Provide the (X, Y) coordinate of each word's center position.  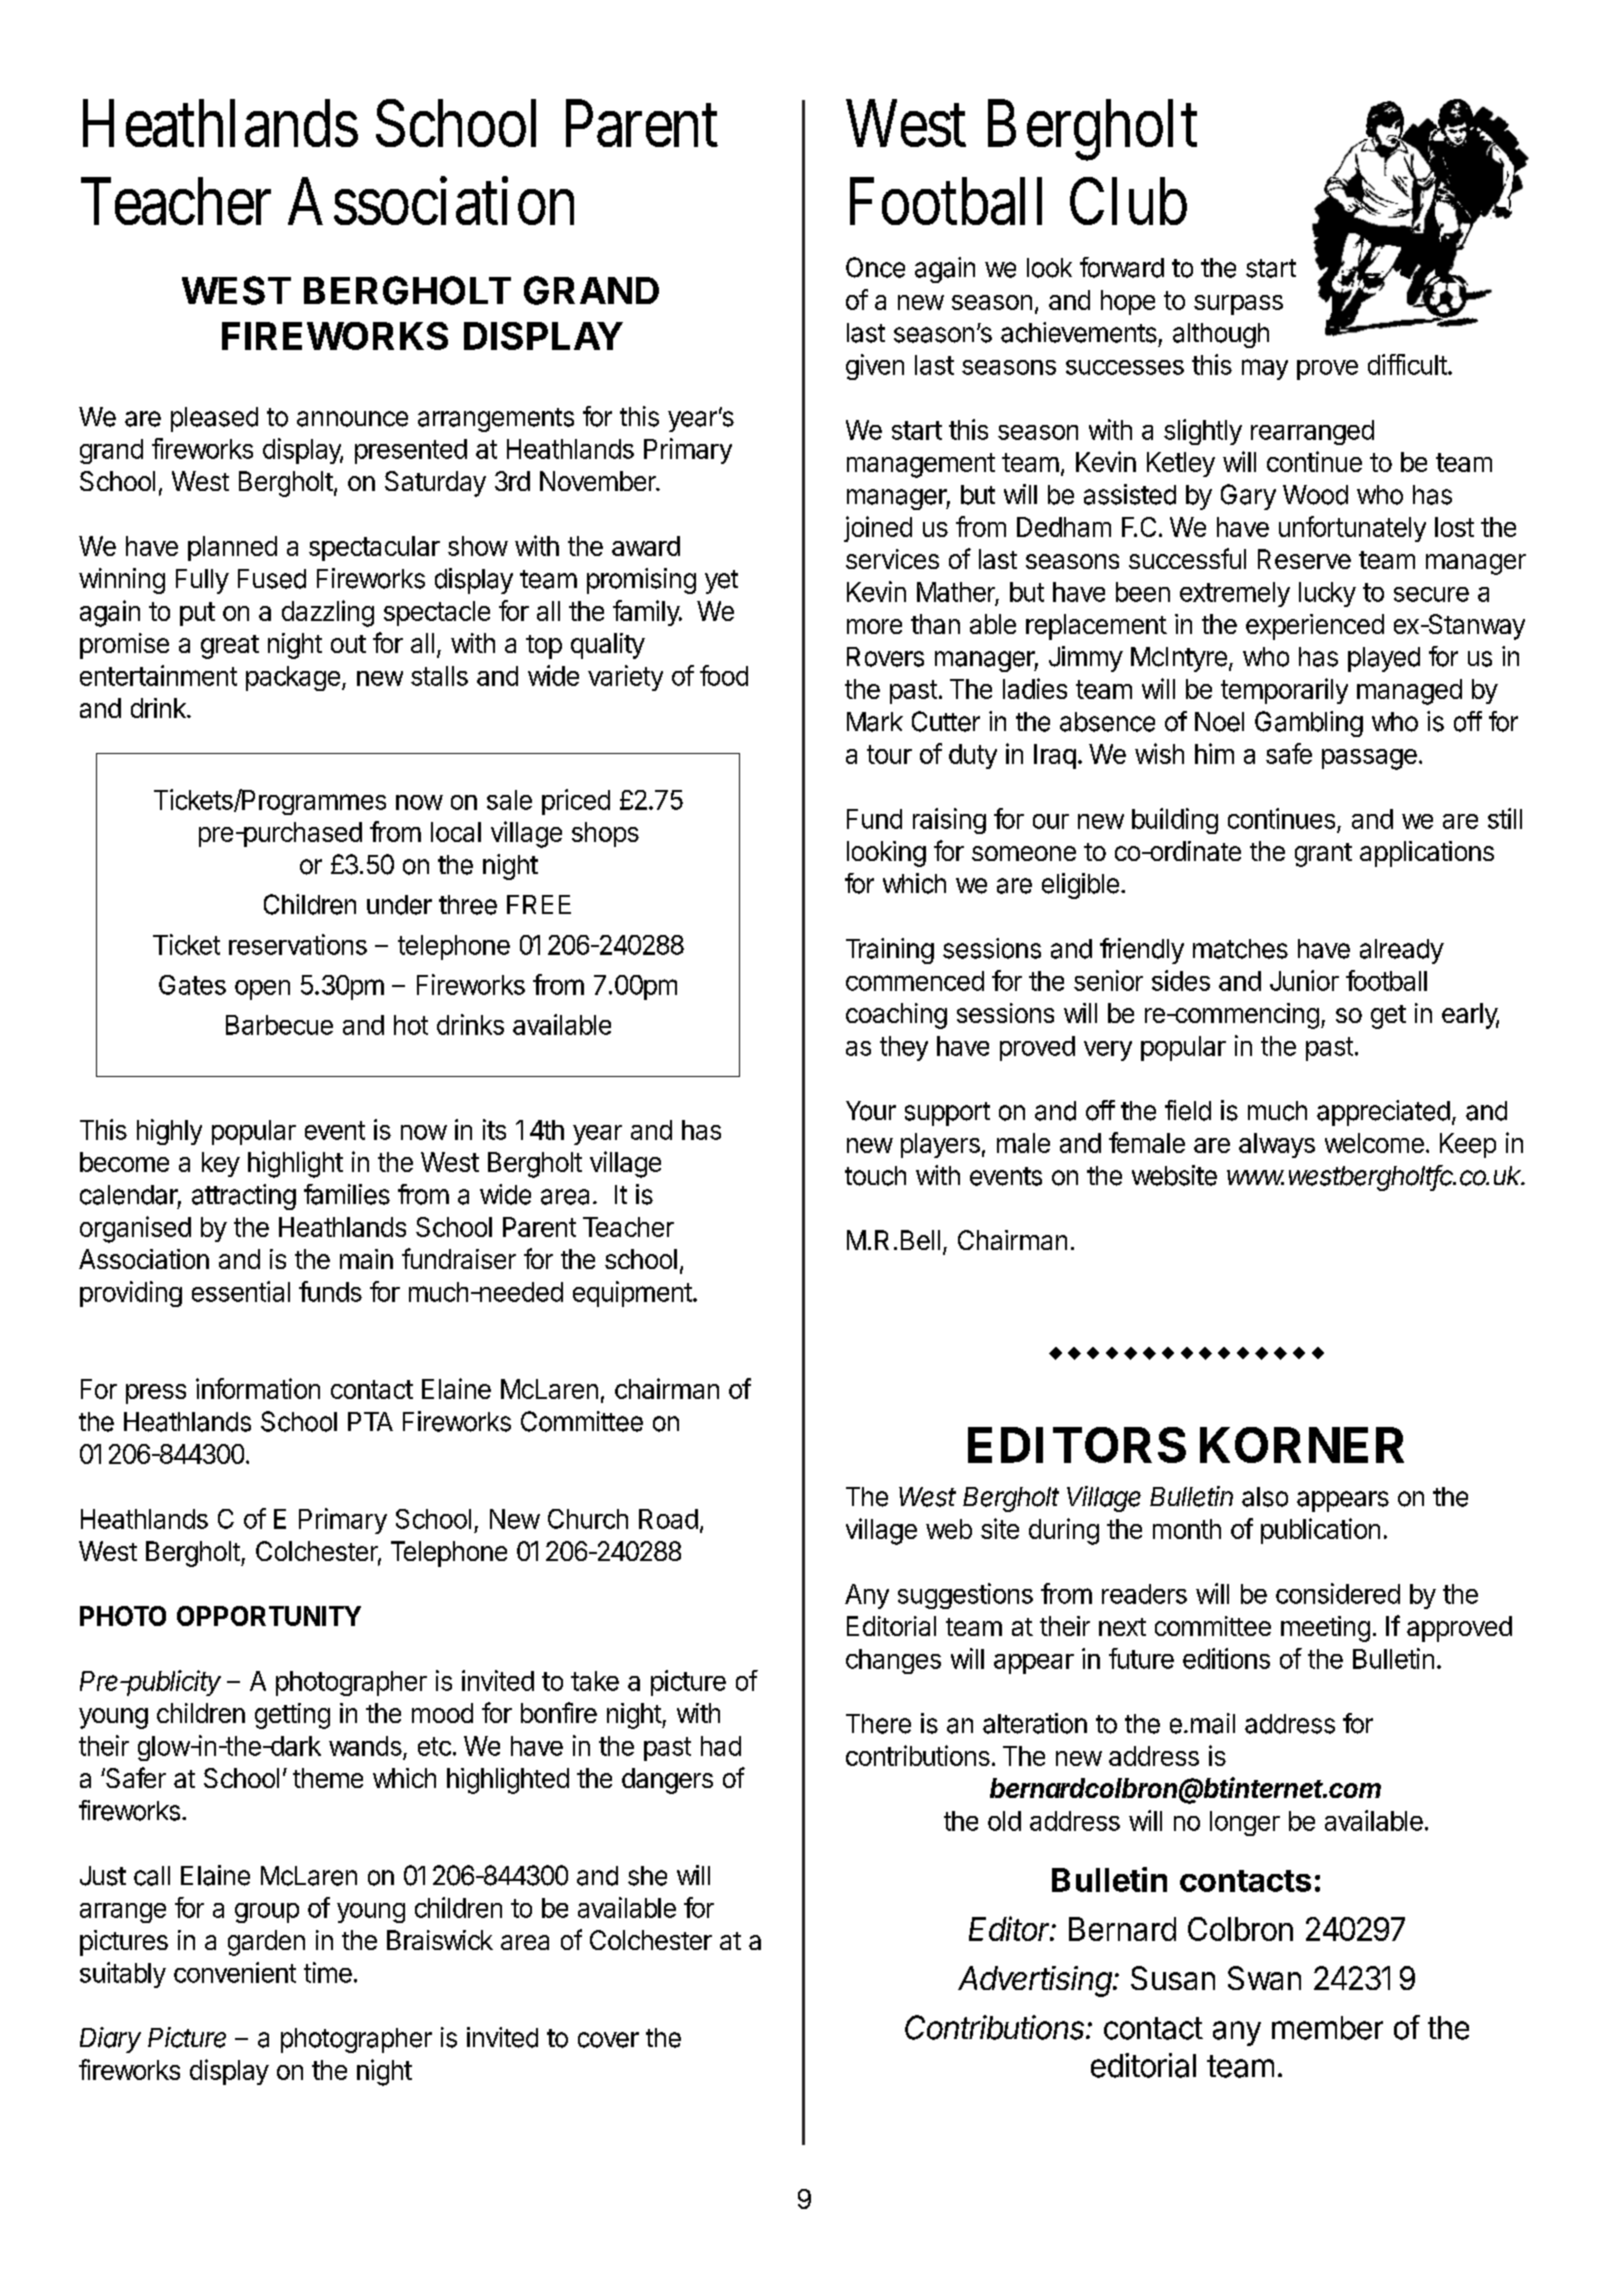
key (221, 1164)
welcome (1374, 1143)
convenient (235, 1972)
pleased (214, 419)
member (1327, 2028)
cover (608, 2040)
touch (875, 1176)
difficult (1407, 364)
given (875, 367)
